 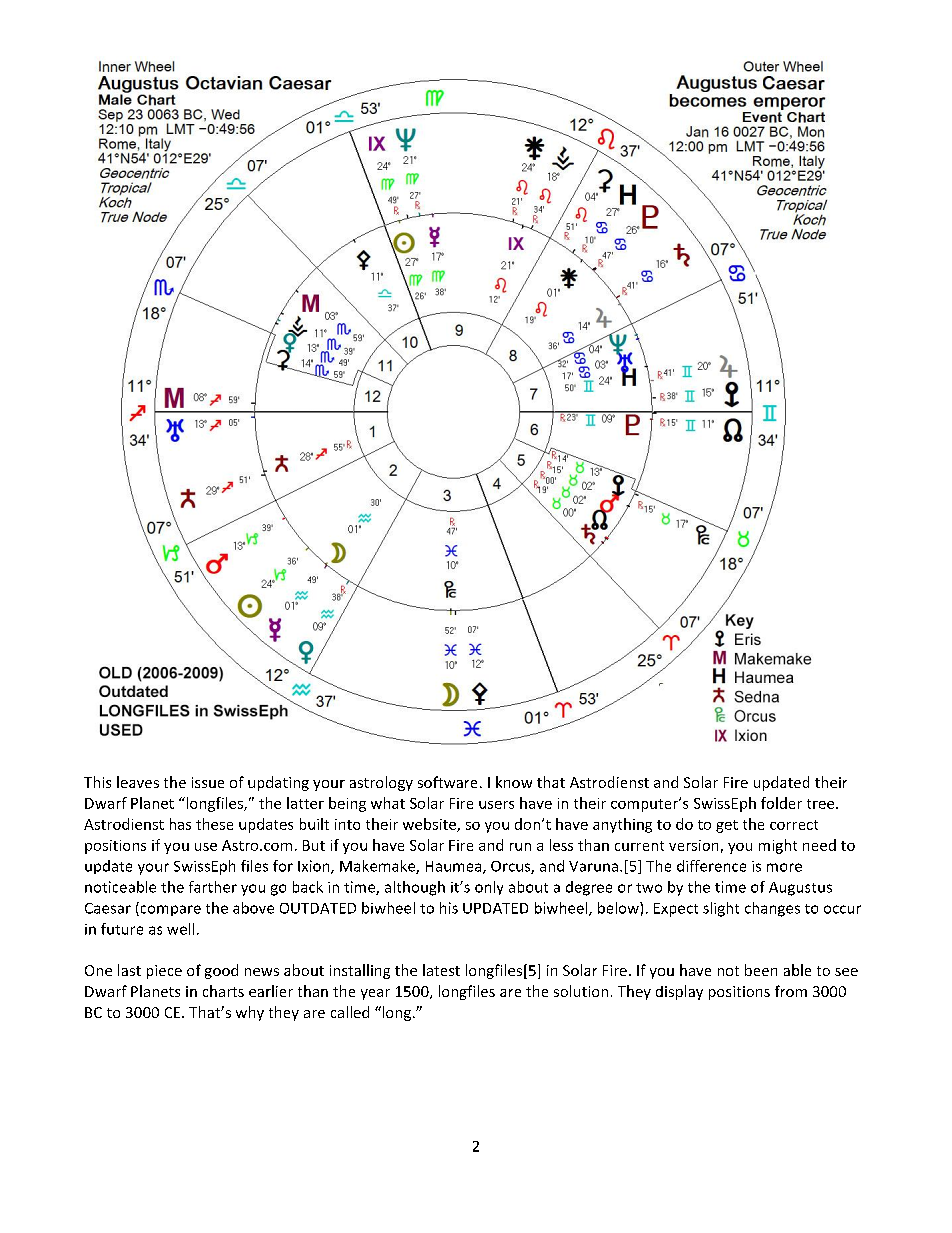 I want to click on why, so click(x=250, y=1013).
